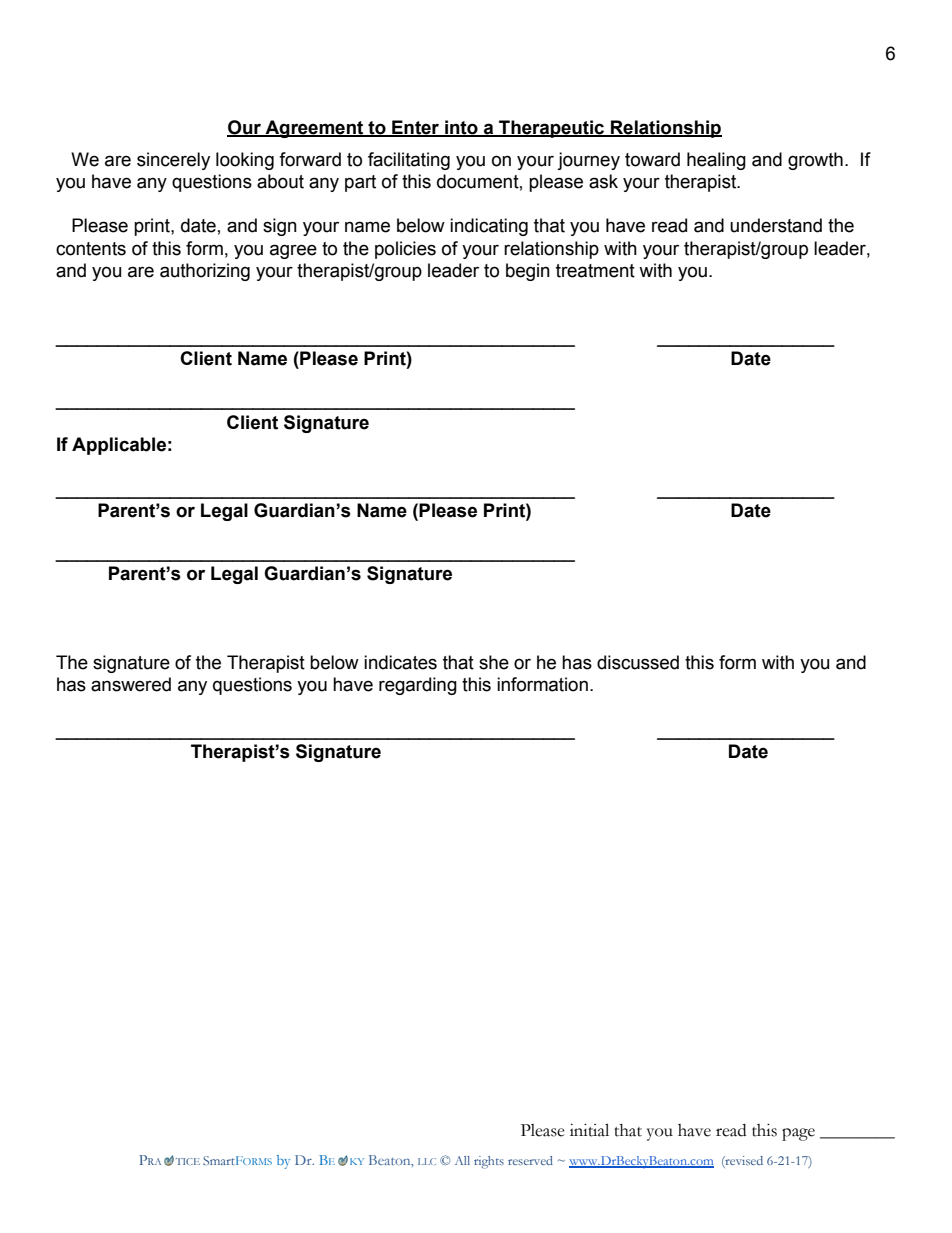 This page has width=952, height=1233. Describe the element at coordinates (461, 128) in the page. I see `into` at that location.
